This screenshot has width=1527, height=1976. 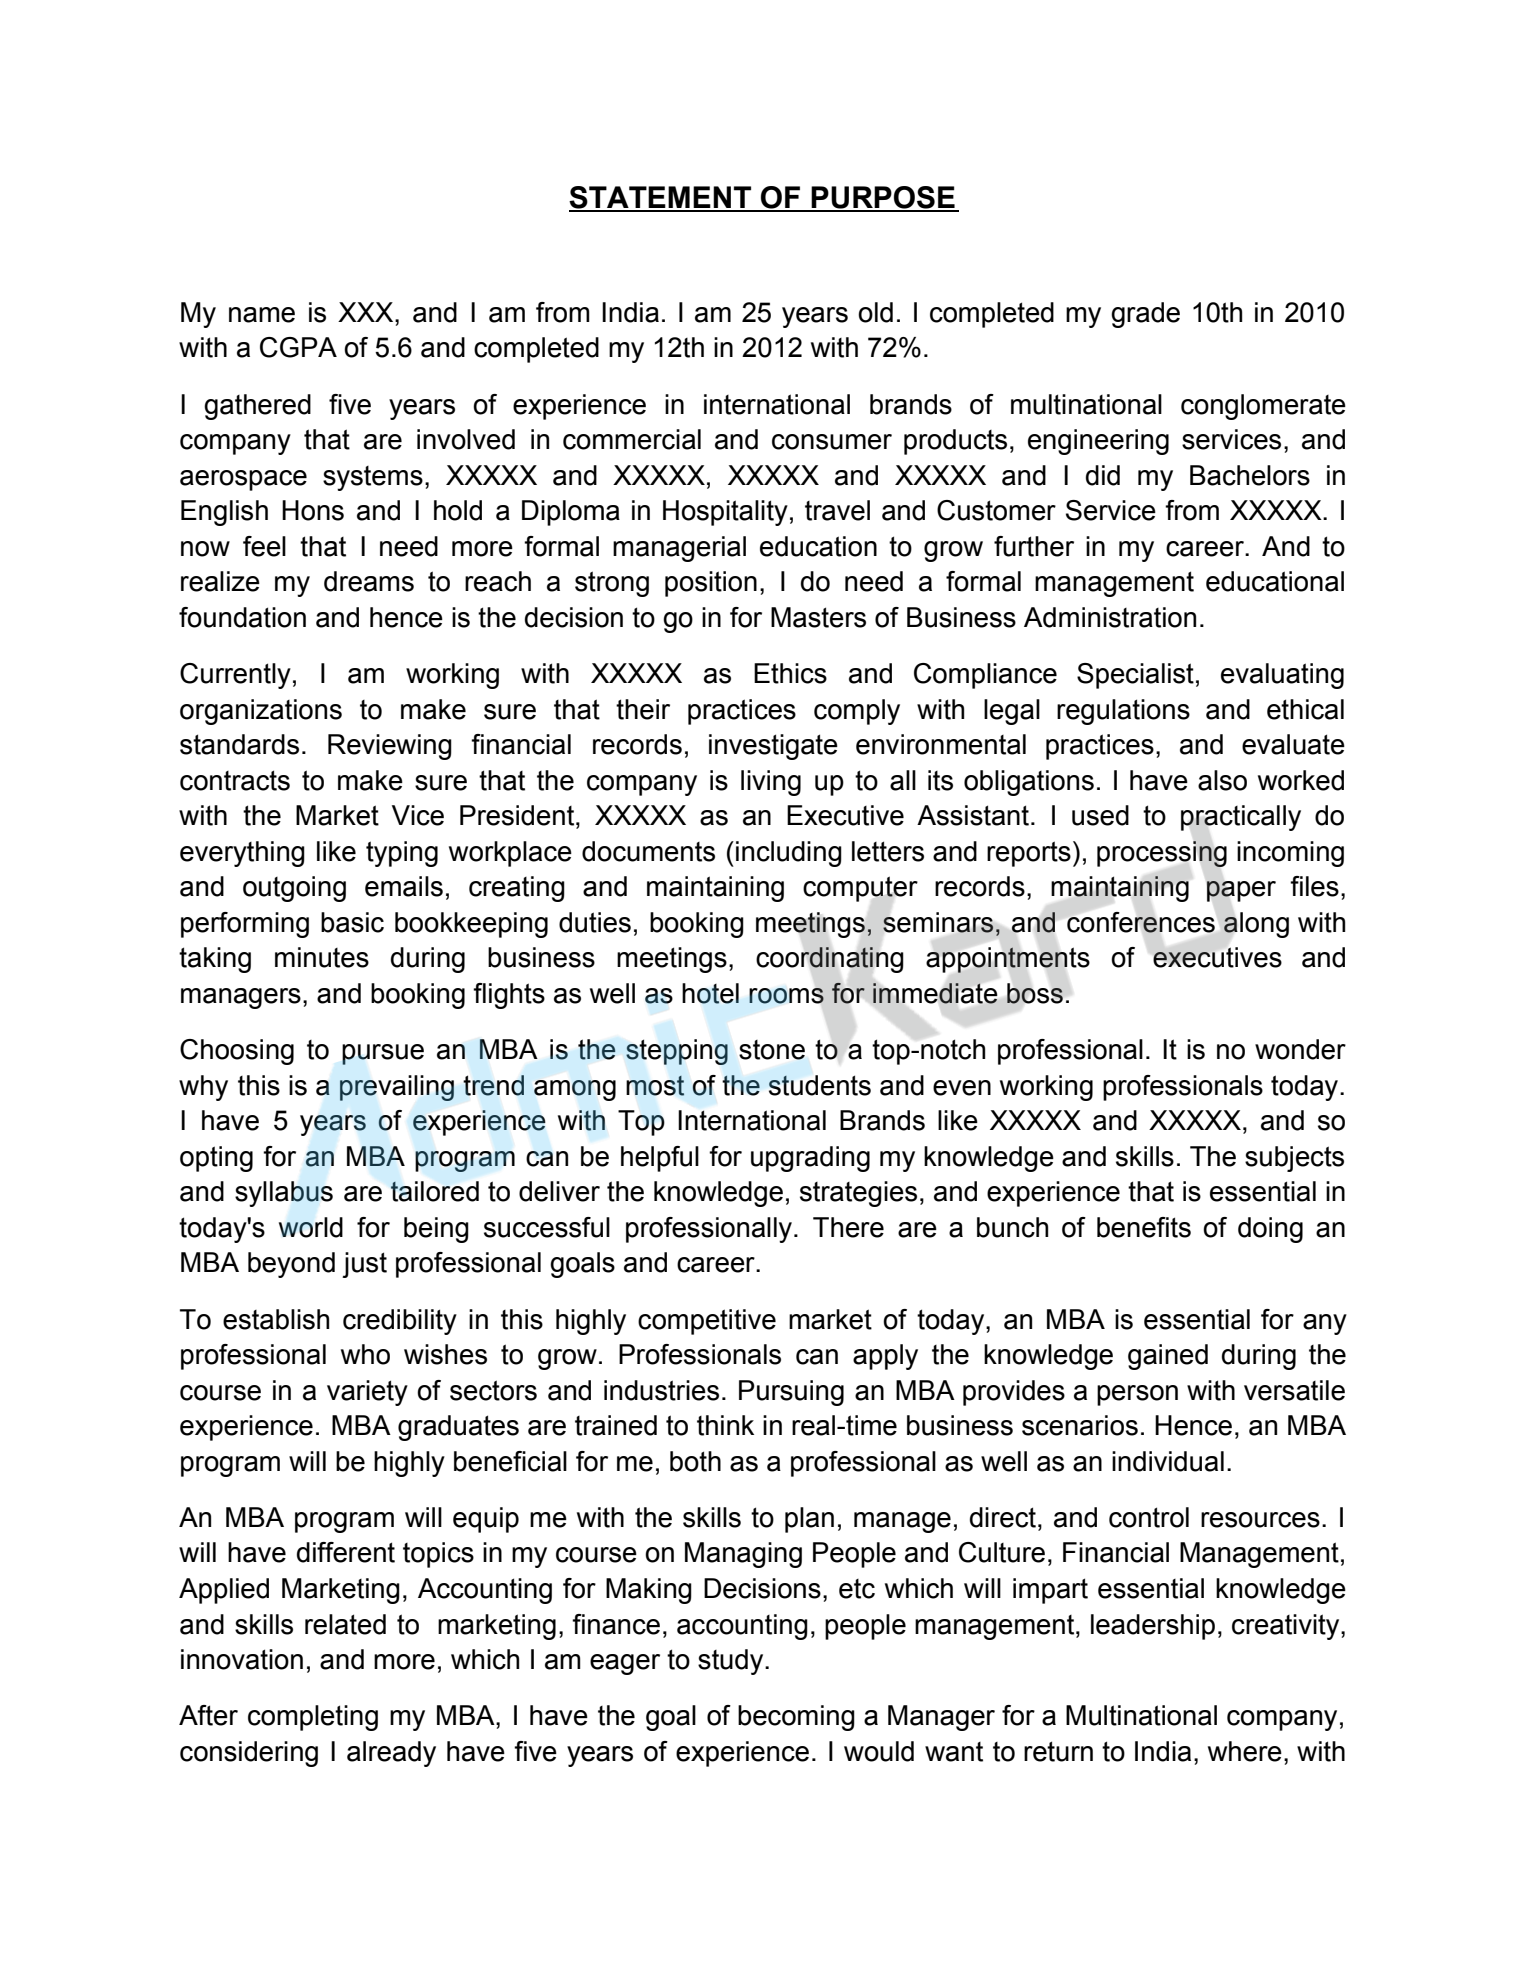 I want to click on completing, so click(x=313, y=1718).
